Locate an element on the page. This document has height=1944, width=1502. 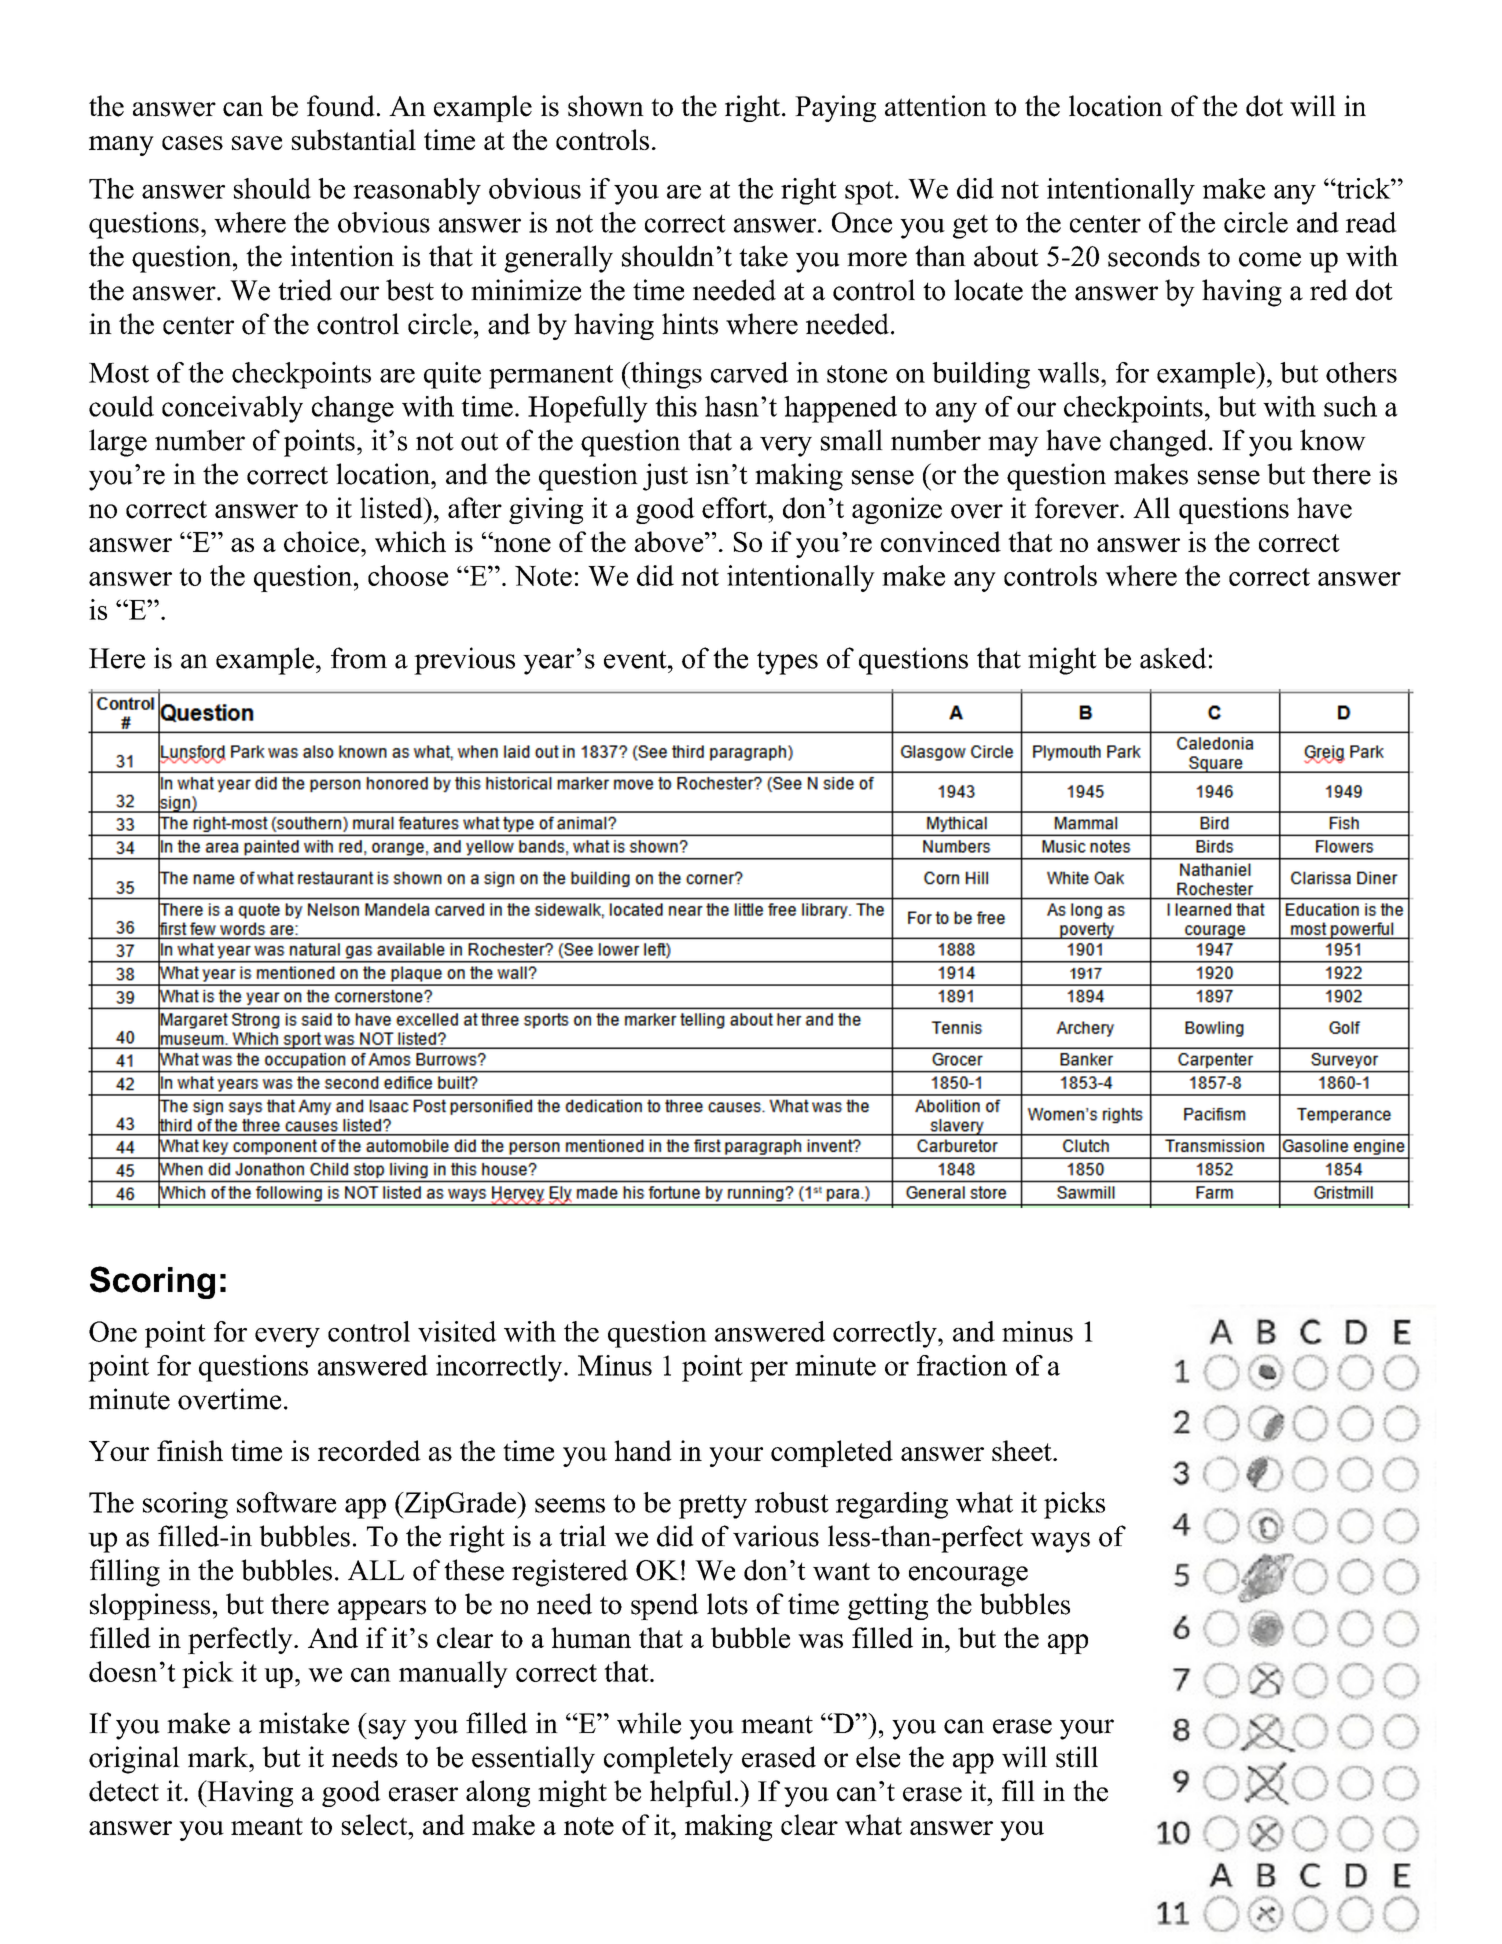
asked is located at coordinates (1173, 658).
